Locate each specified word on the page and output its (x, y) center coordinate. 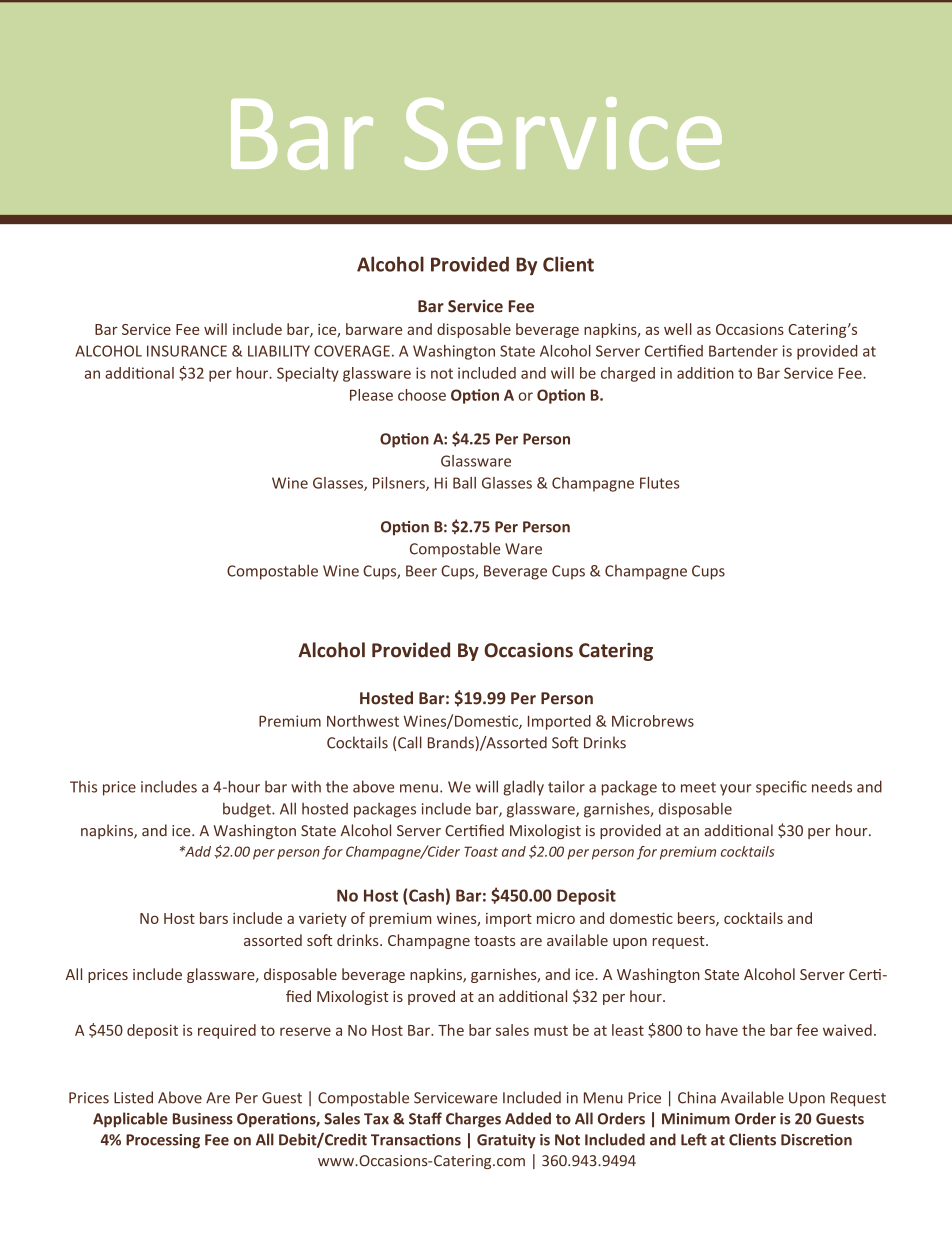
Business (203, 1119)
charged (628, 374)
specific (781, 788)
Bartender (743, 351)
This (83, 787)
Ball (464, 483)
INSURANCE (187, 351)
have (722, 1030)
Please (371, 395)
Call (410, 742)
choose (422, 395)
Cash (426, 895)
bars (214, 918)
